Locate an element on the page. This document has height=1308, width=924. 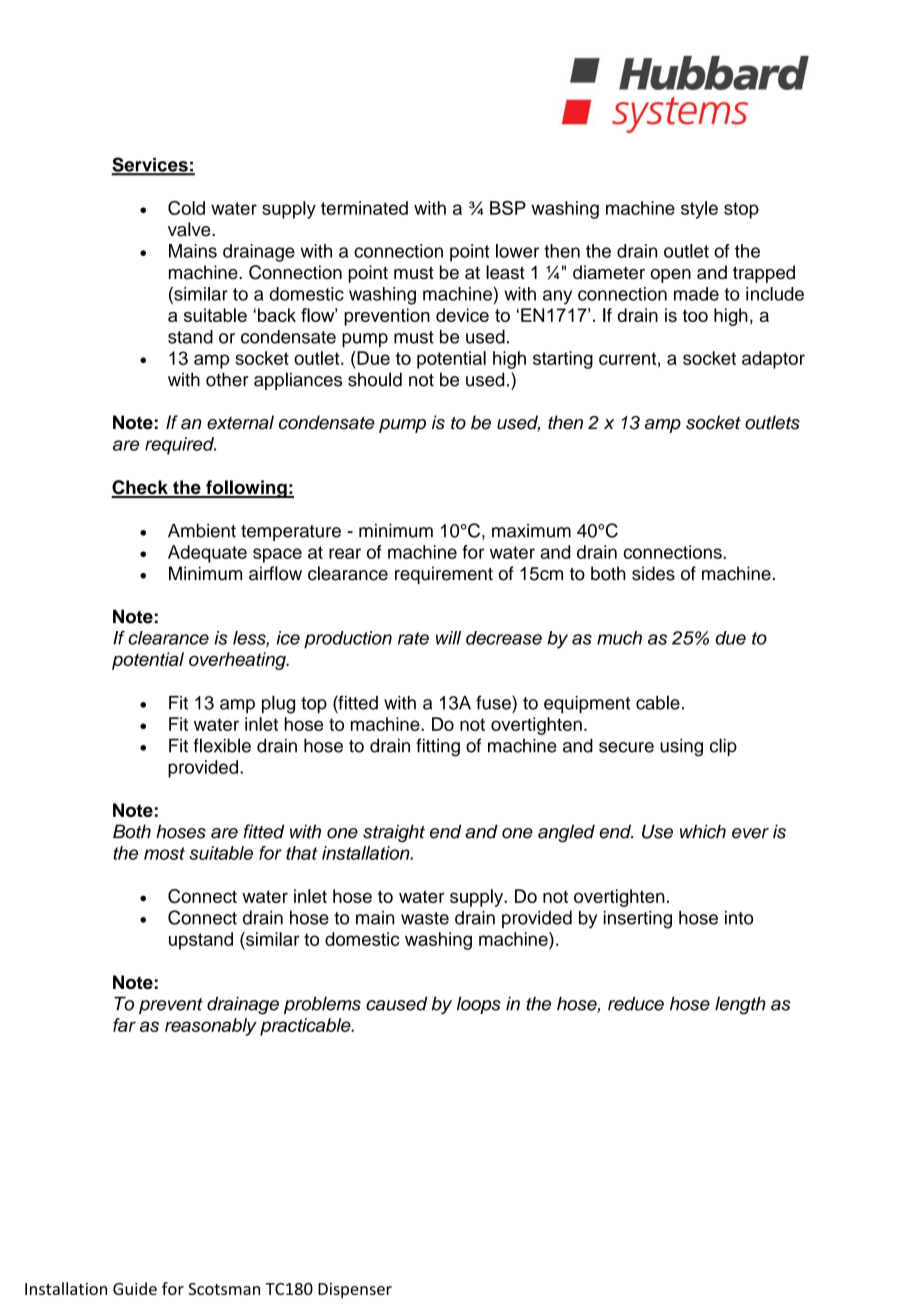
least is located at coordinates (505, 272).
